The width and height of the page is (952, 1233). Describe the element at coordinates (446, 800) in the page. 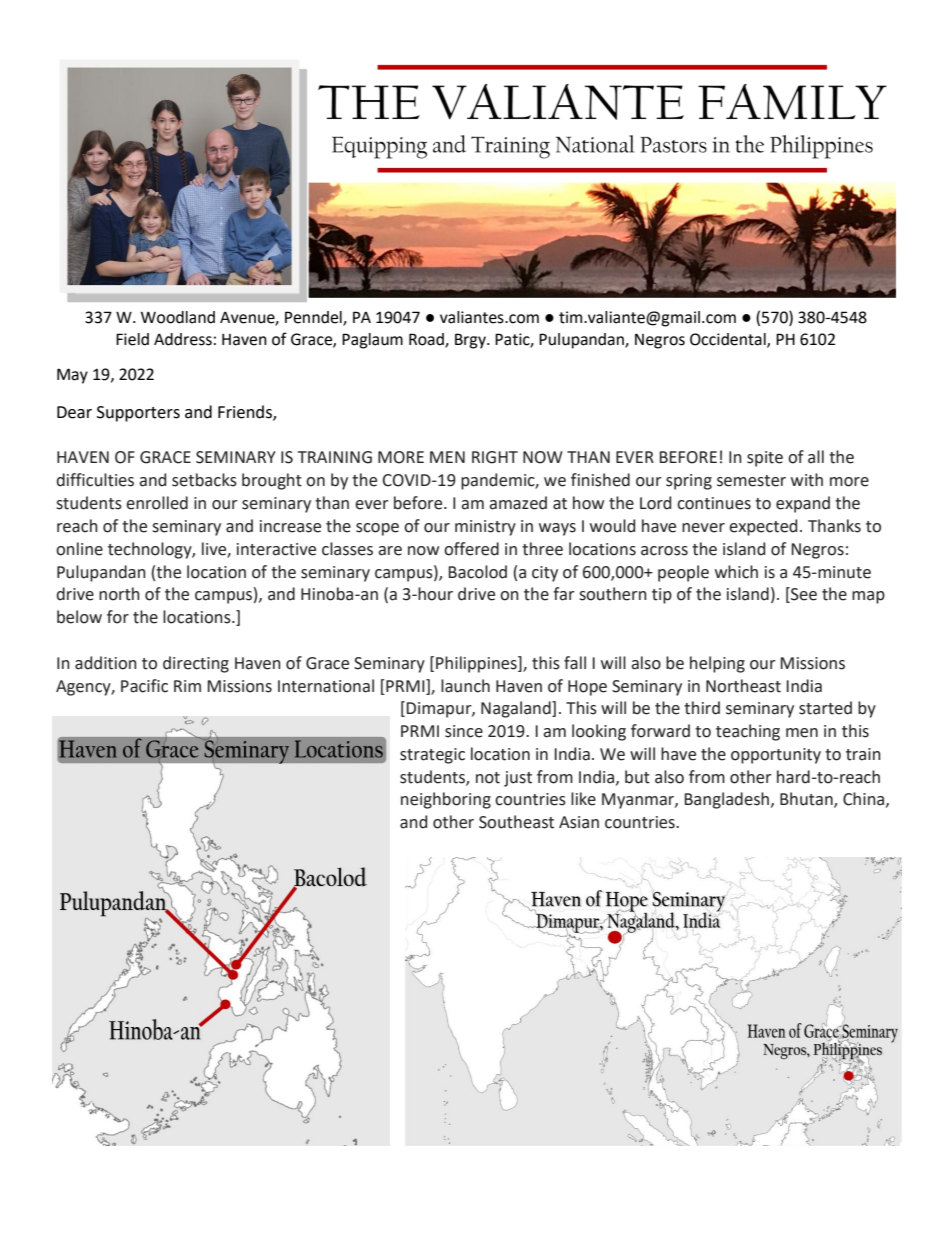

I see `neighboring` at that location.
